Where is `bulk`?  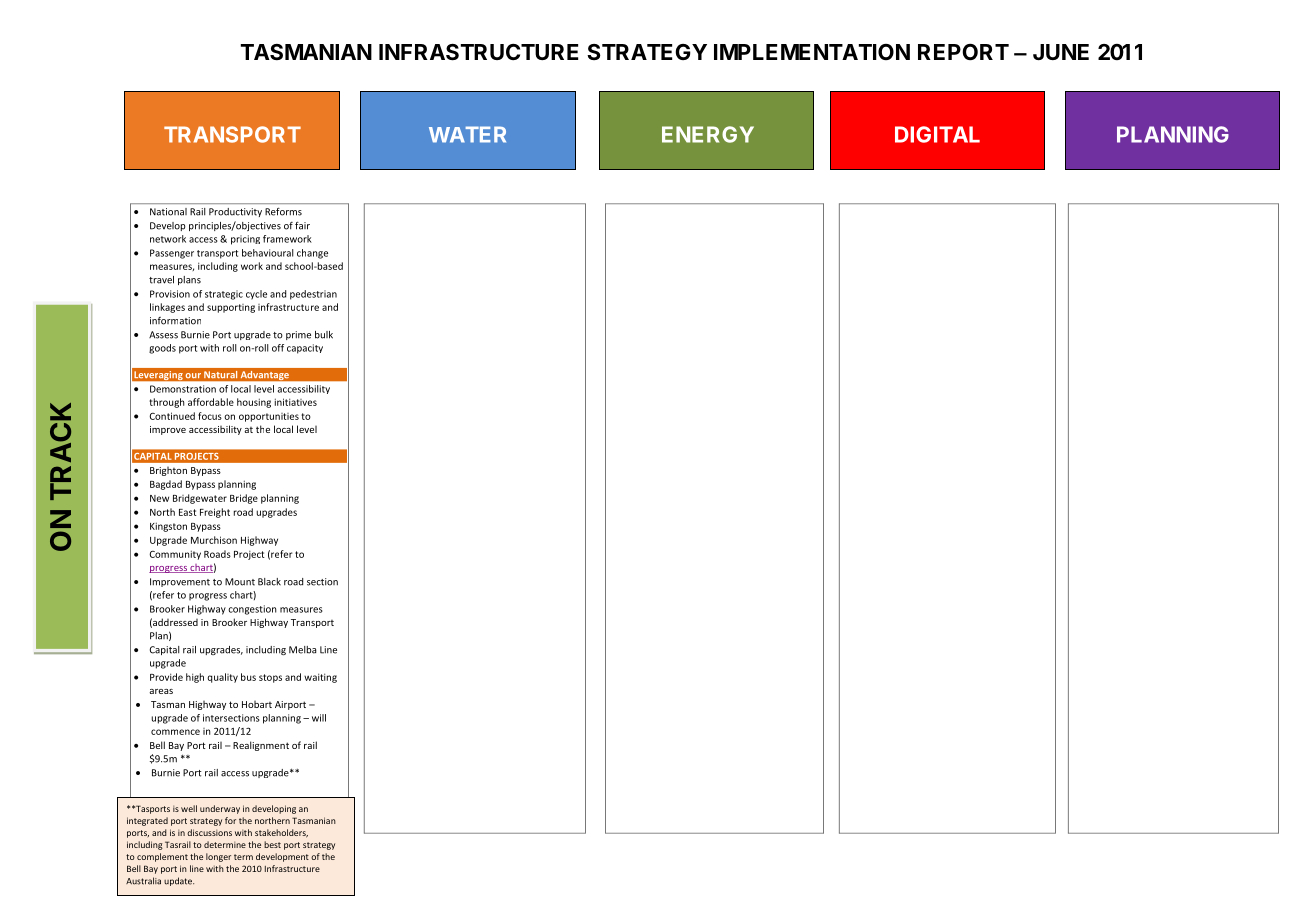 bulk is located at coordinates (324, 335).
